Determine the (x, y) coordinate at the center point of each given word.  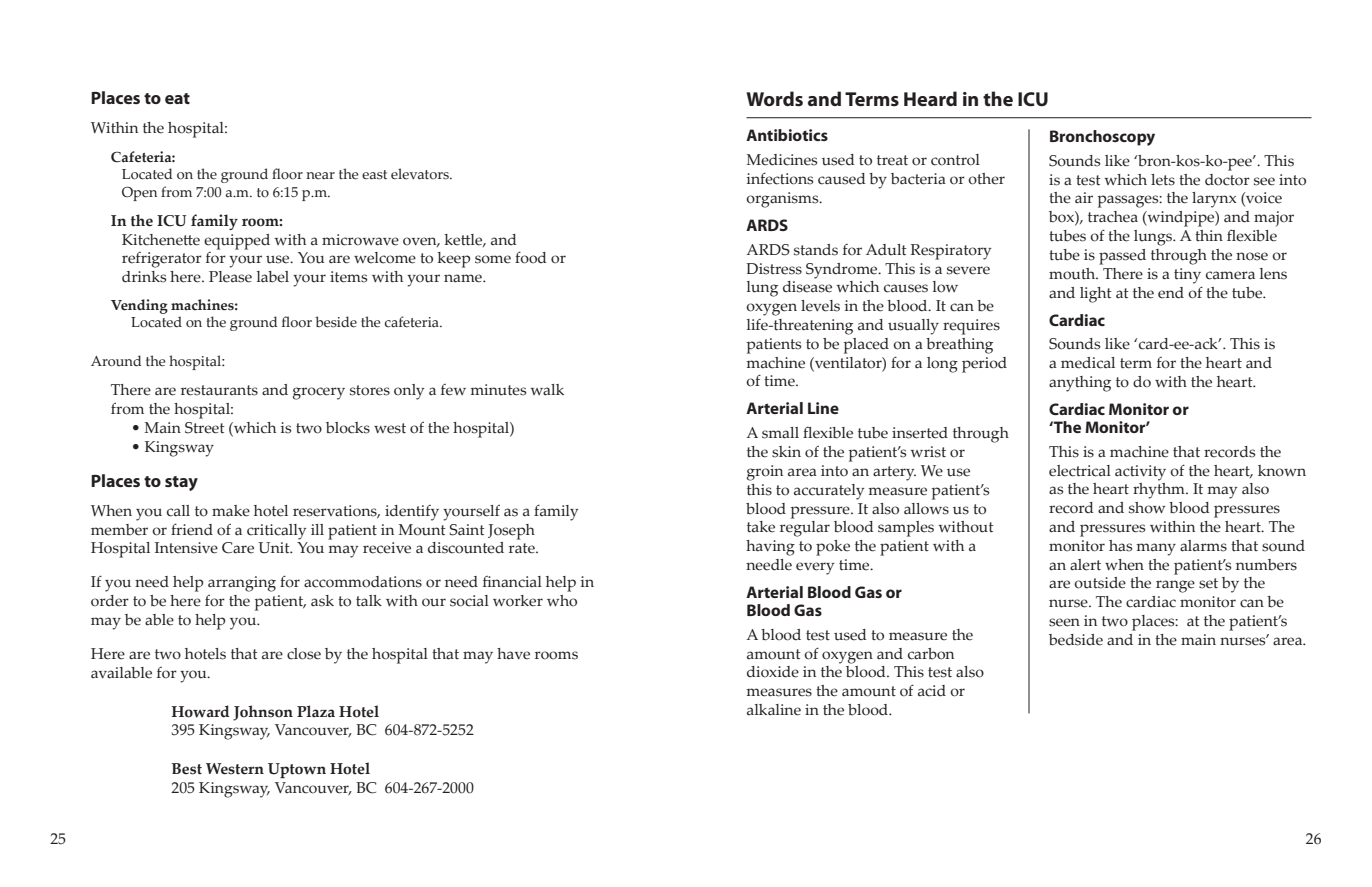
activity (1140, 473)
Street (205, 428)
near (320, 176)
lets (1163, 180)
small (780, 433)
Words (774, 99)
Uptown (297, 770)
